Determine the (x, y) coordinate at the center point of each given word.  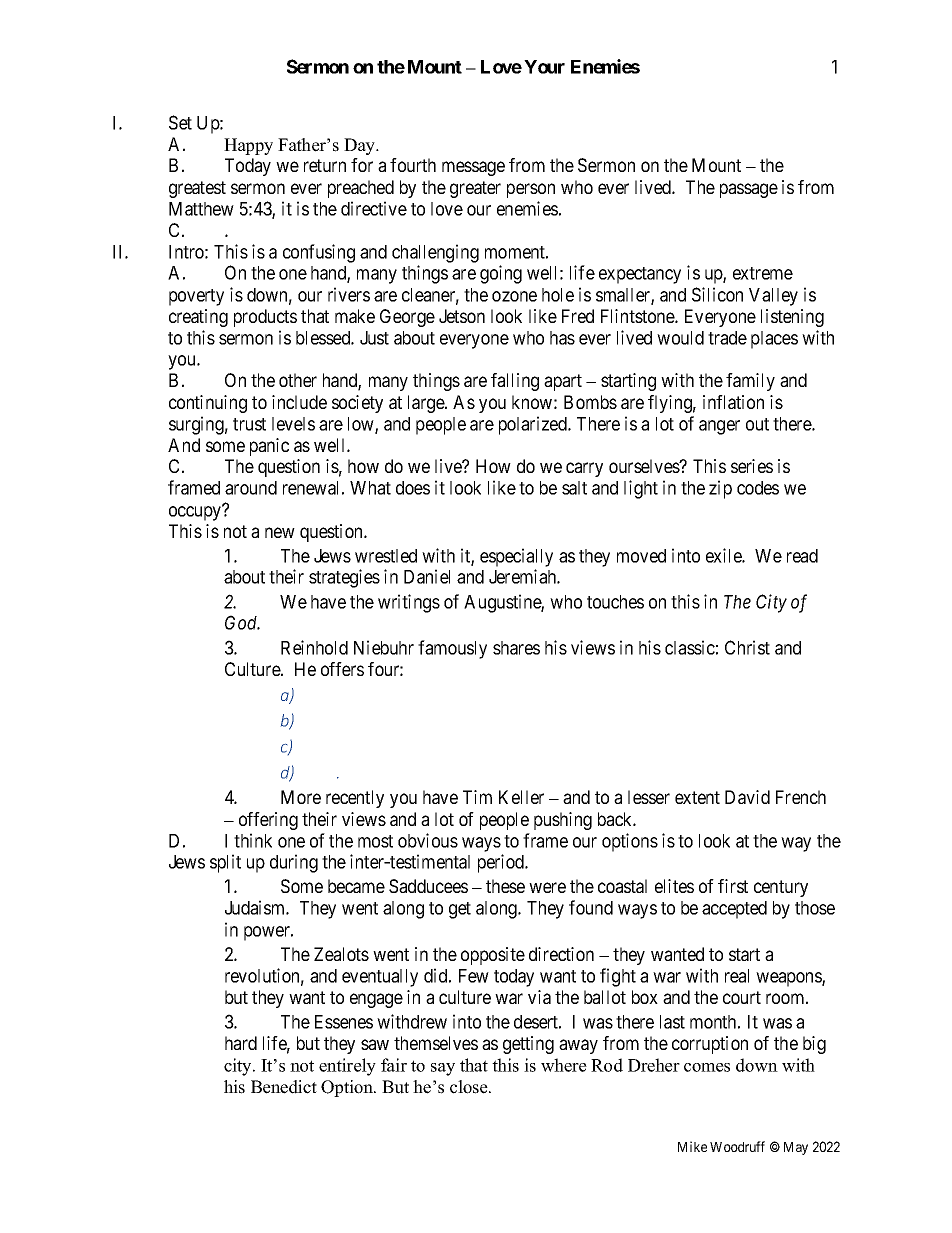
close (470, 1087)
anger (719, 427)
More (301, 797)
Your (544, 67)
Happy (248, 146)
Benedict (284, 1087)
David (747, 797)
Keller (521, 797)
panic (269, 447)
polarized (534, 425)
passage (749, 190)
